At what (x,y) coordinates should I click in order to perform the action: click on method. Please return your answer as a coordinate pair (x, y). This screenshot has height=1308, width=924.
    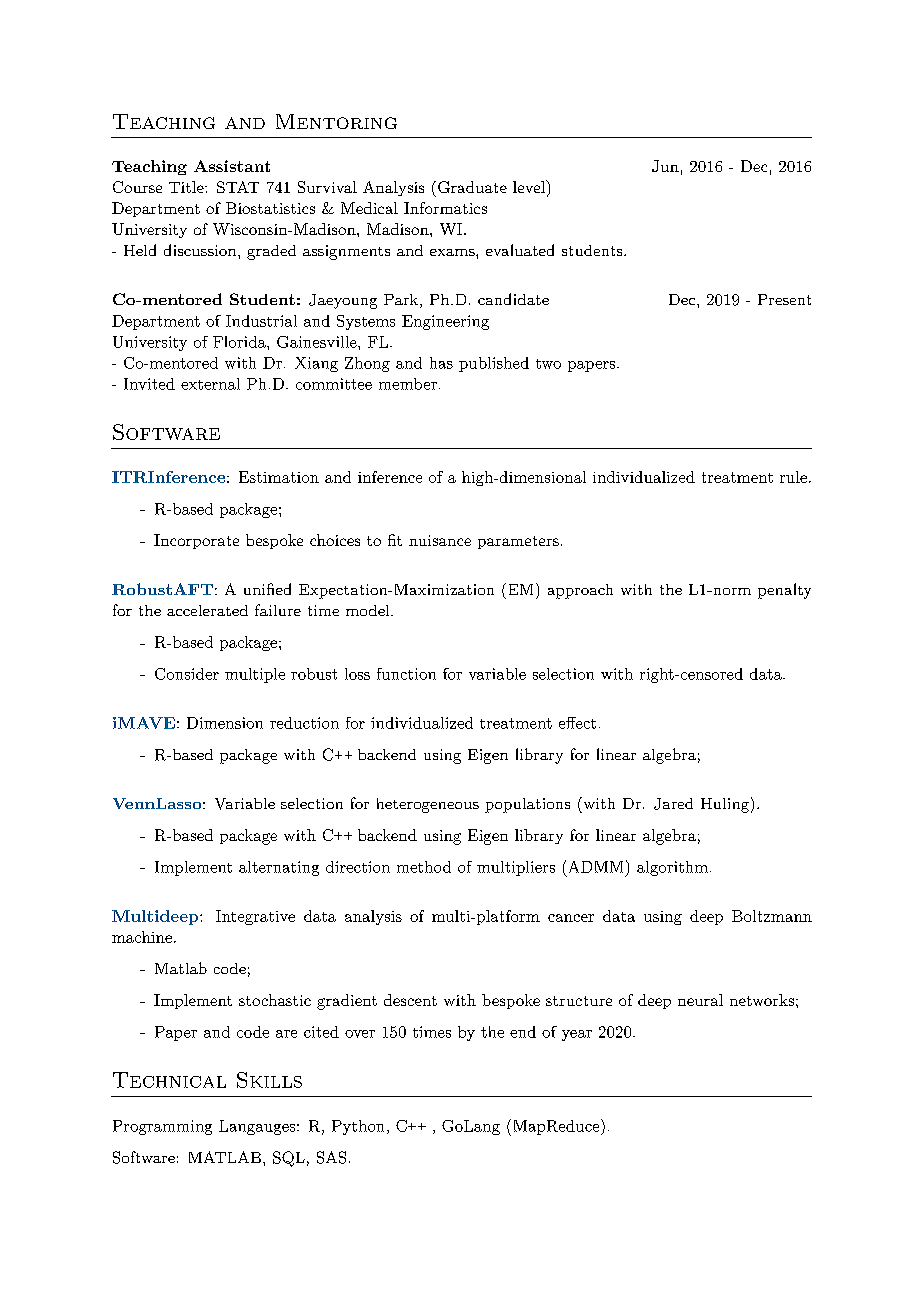
    Looking at the image, I should click on (424, 867).
